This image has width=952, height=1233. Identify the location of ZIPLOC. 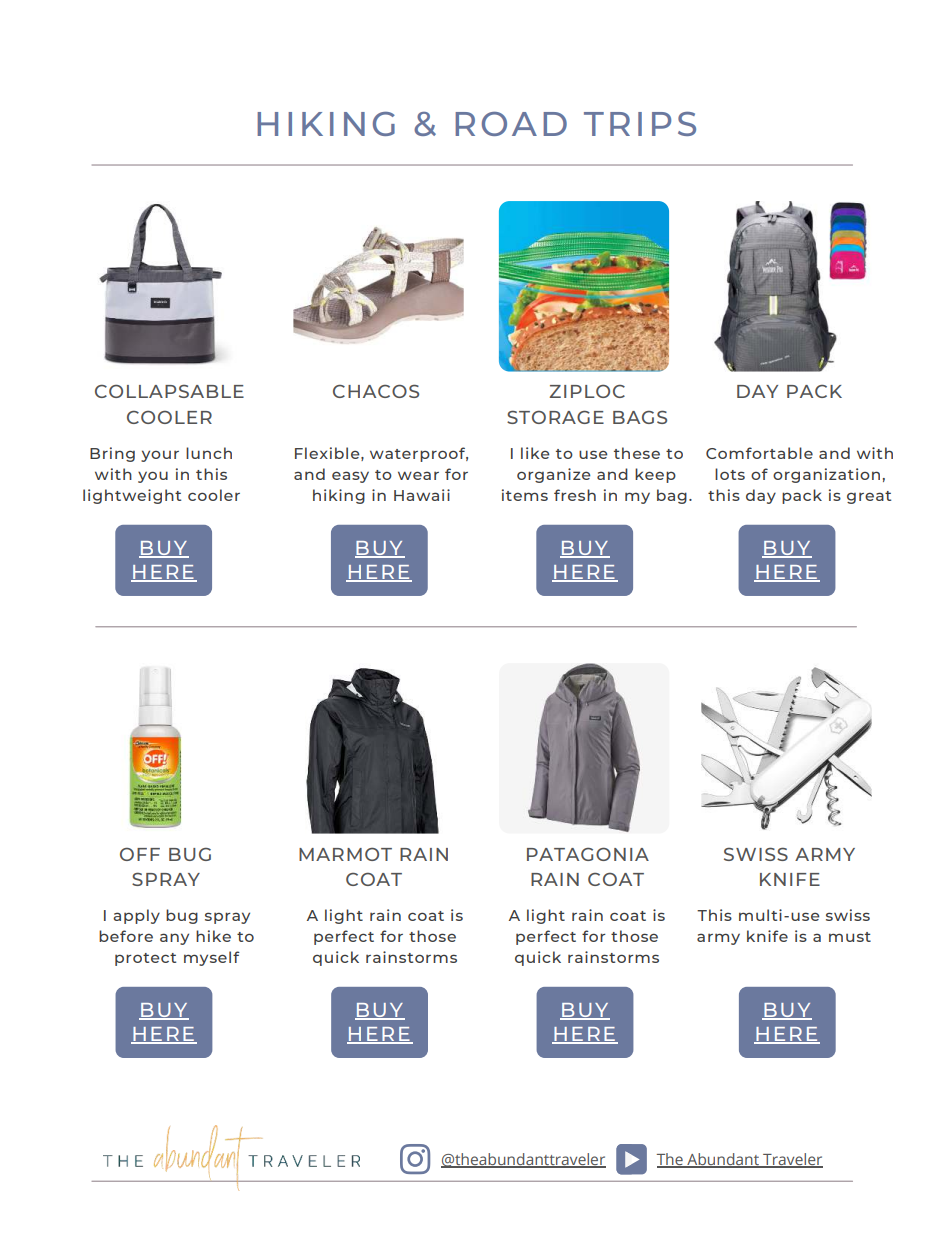
(587, 391).
